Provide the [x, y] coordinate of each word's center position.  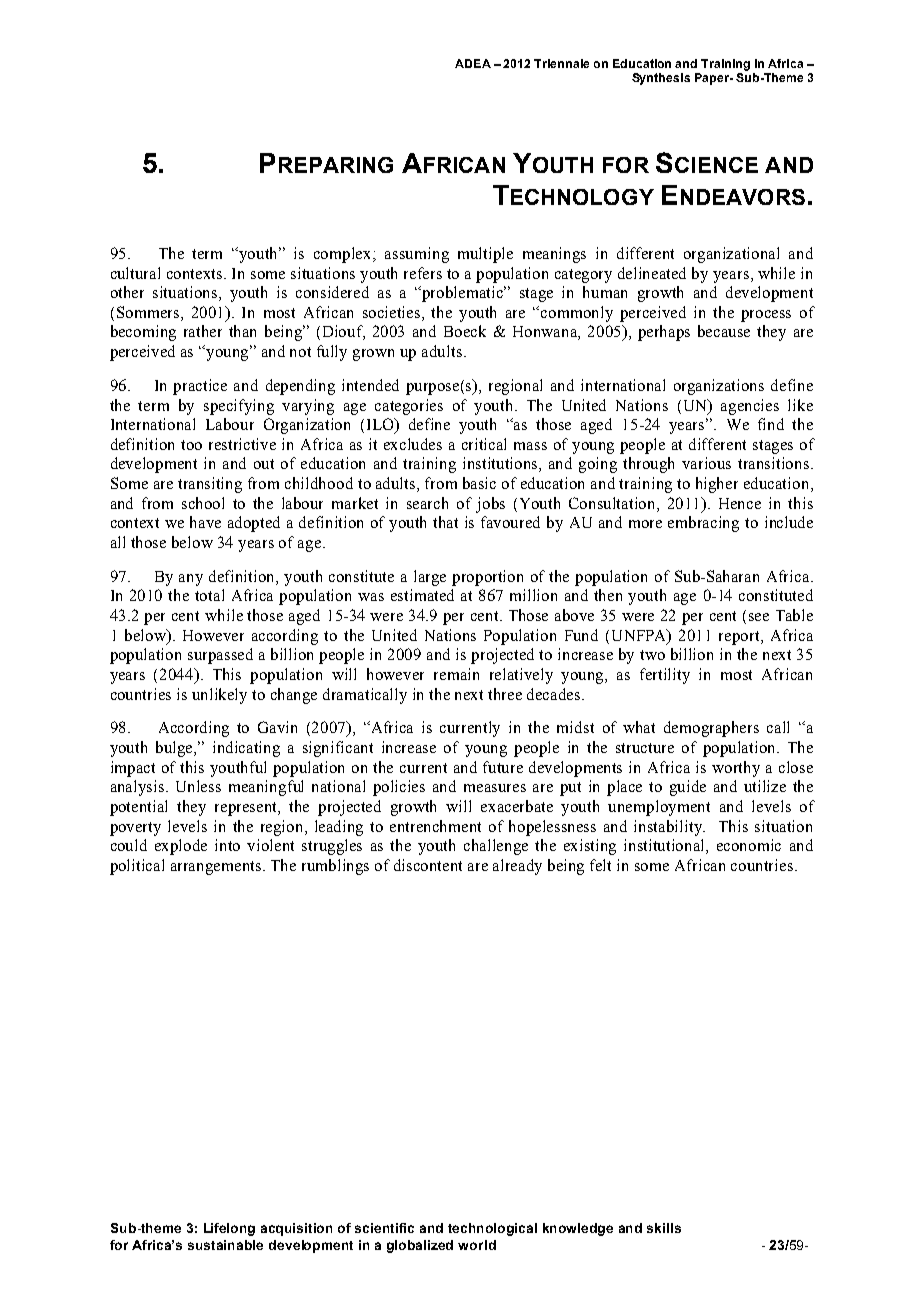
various [706, 463]
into [227, 845]
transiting [210, 485]
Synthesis [661, 79]
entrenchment [435, 826]
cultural [135, 273]
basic [479, 483]
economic [749, 845]
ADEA [473, 63]
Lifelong [229, 1229]
